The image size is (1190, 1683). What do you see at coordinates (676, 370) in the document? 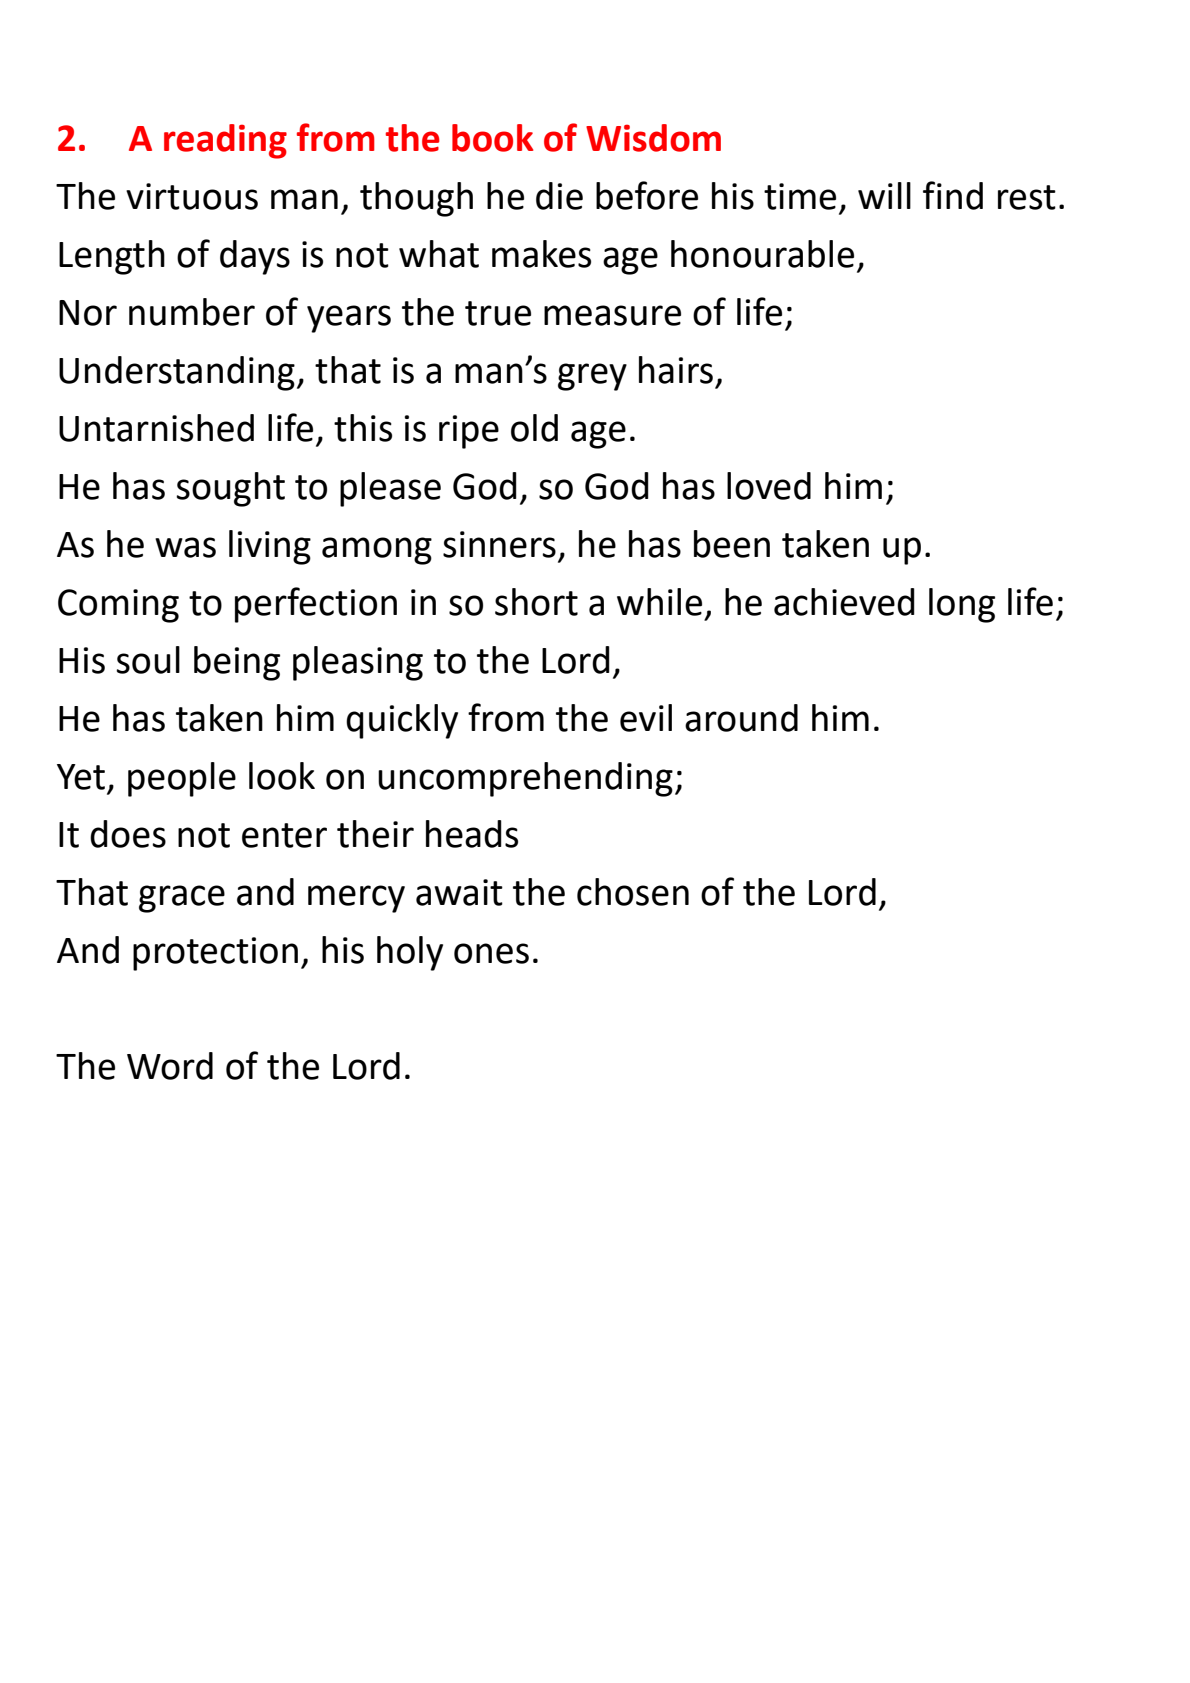
I see `hairs` at bounding box center [676, 370].
